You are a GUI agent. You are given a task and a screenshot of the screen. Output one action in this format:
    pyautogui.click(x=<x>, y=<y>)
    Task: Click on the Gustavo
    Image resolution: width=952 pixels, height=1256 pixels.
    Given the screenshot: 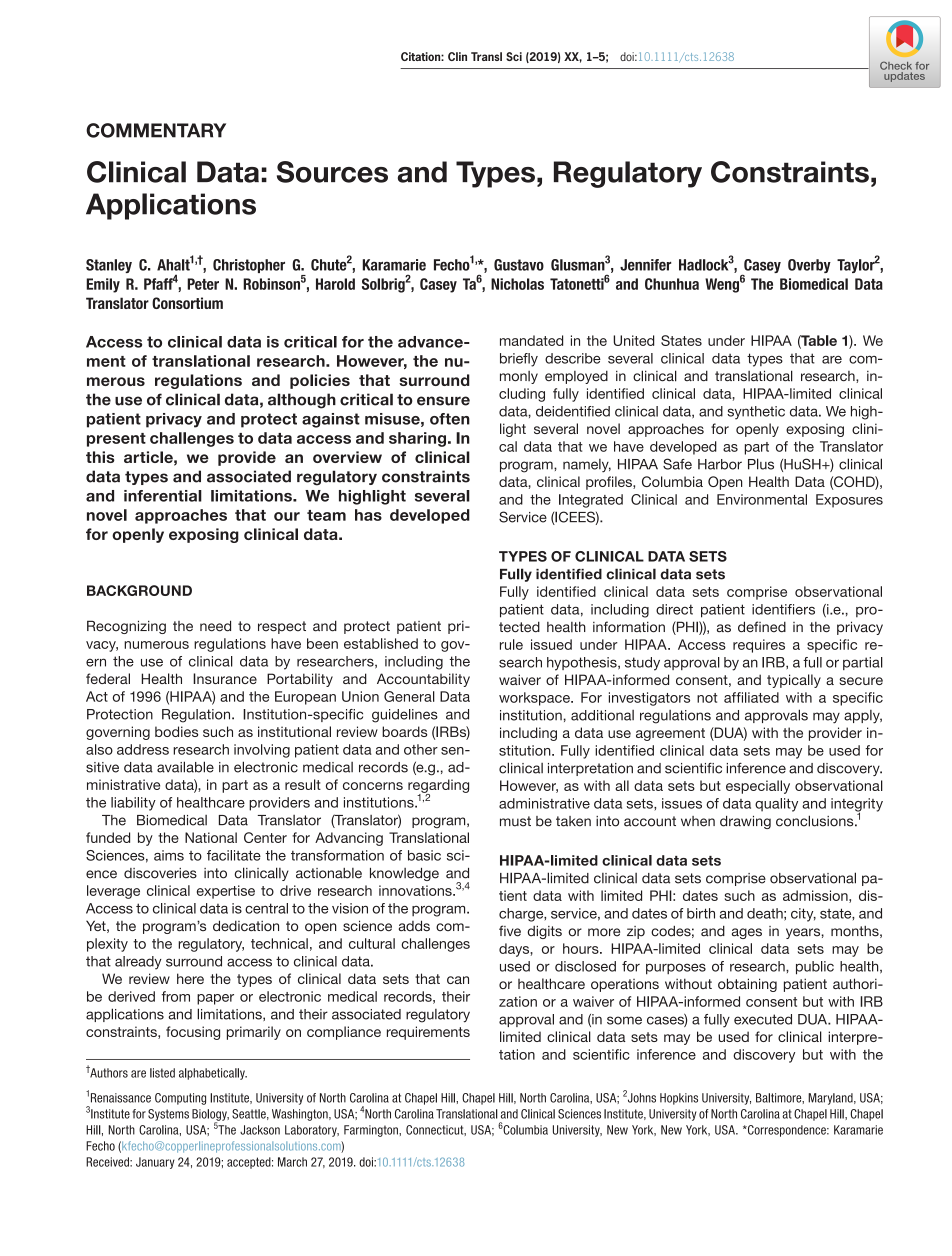 What is the action you would take?
    pyautogui.click(x=519, y=265)
